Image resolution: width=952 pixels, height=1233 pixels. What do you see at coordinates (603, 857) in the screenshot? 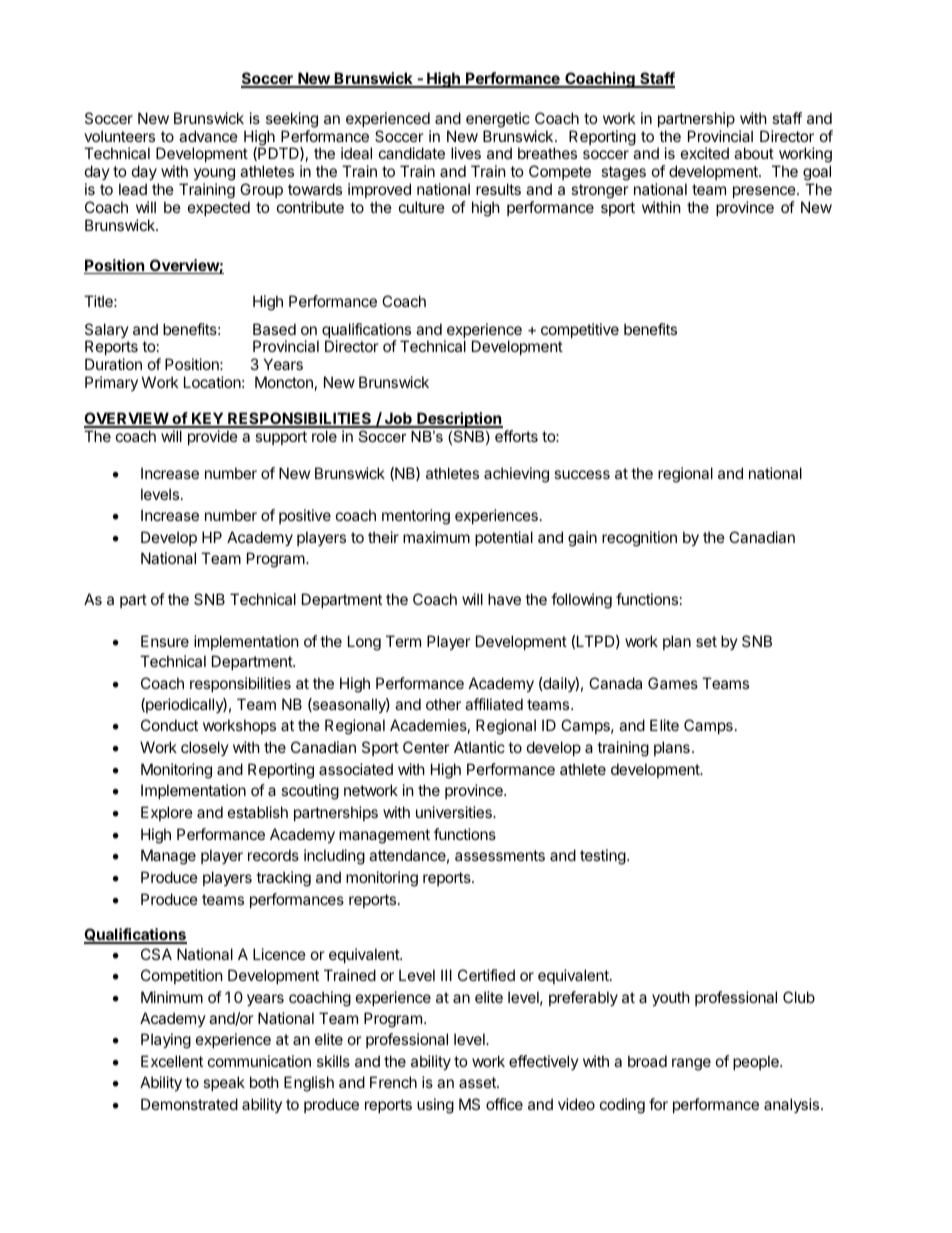
I see `testing` at bounding box center [603, 857].
